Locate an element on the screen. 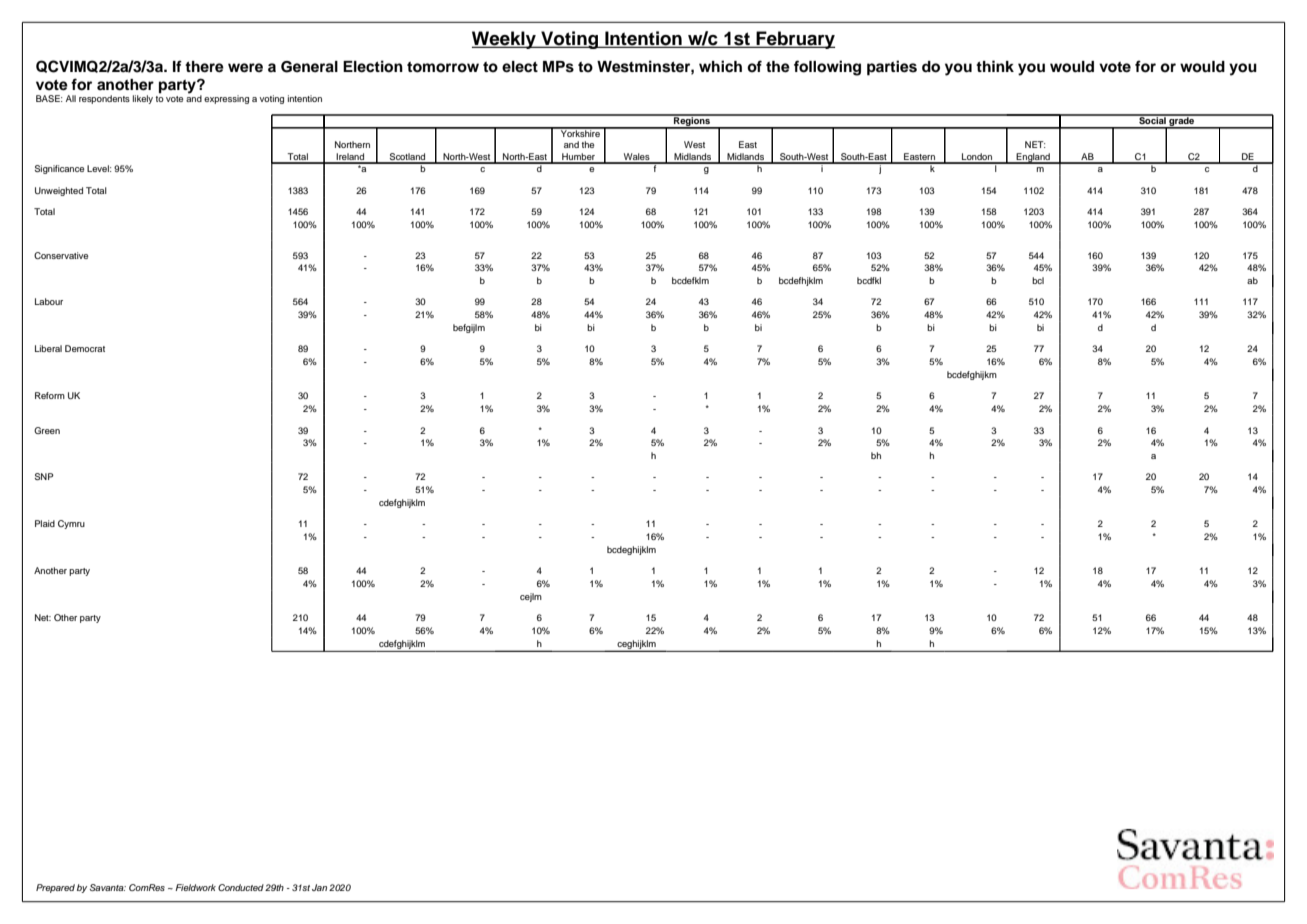 The image size is (1307, 924). Weekly is located at coordinates (505, 40).
